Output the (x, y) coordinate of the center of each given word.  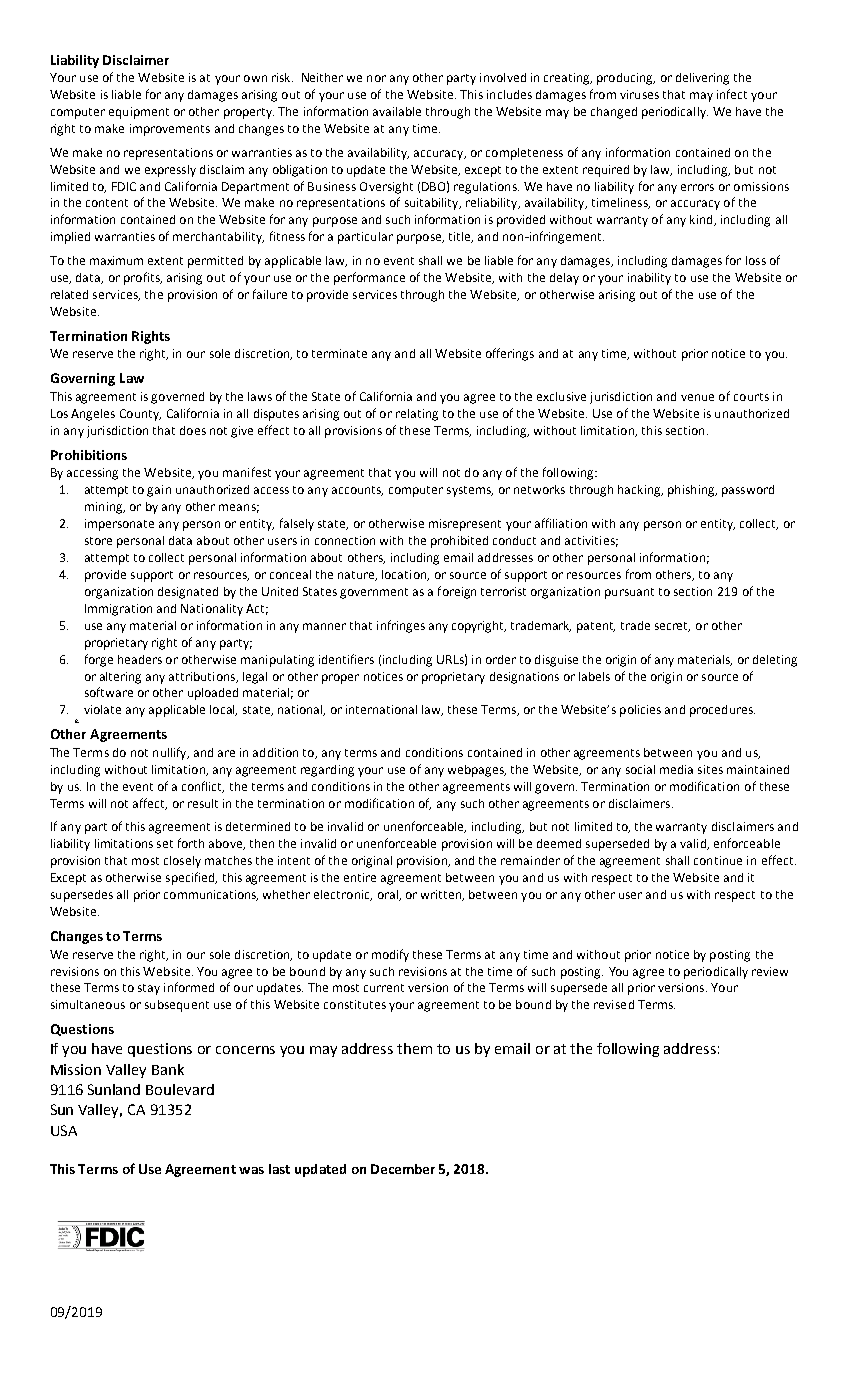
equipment (139, 113)
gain (159, 491)
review (770, 971)
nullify (171, 753)
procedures (722, 711)
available (397, 111)
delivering (702, 79)
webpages (477, 771)
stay (149, 989)
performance (369, 278)
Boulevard (180, 1089)
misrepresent (465, 525)
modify (390, 955)
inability (649, 279)
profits (143, 278)
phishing (692, 491)
